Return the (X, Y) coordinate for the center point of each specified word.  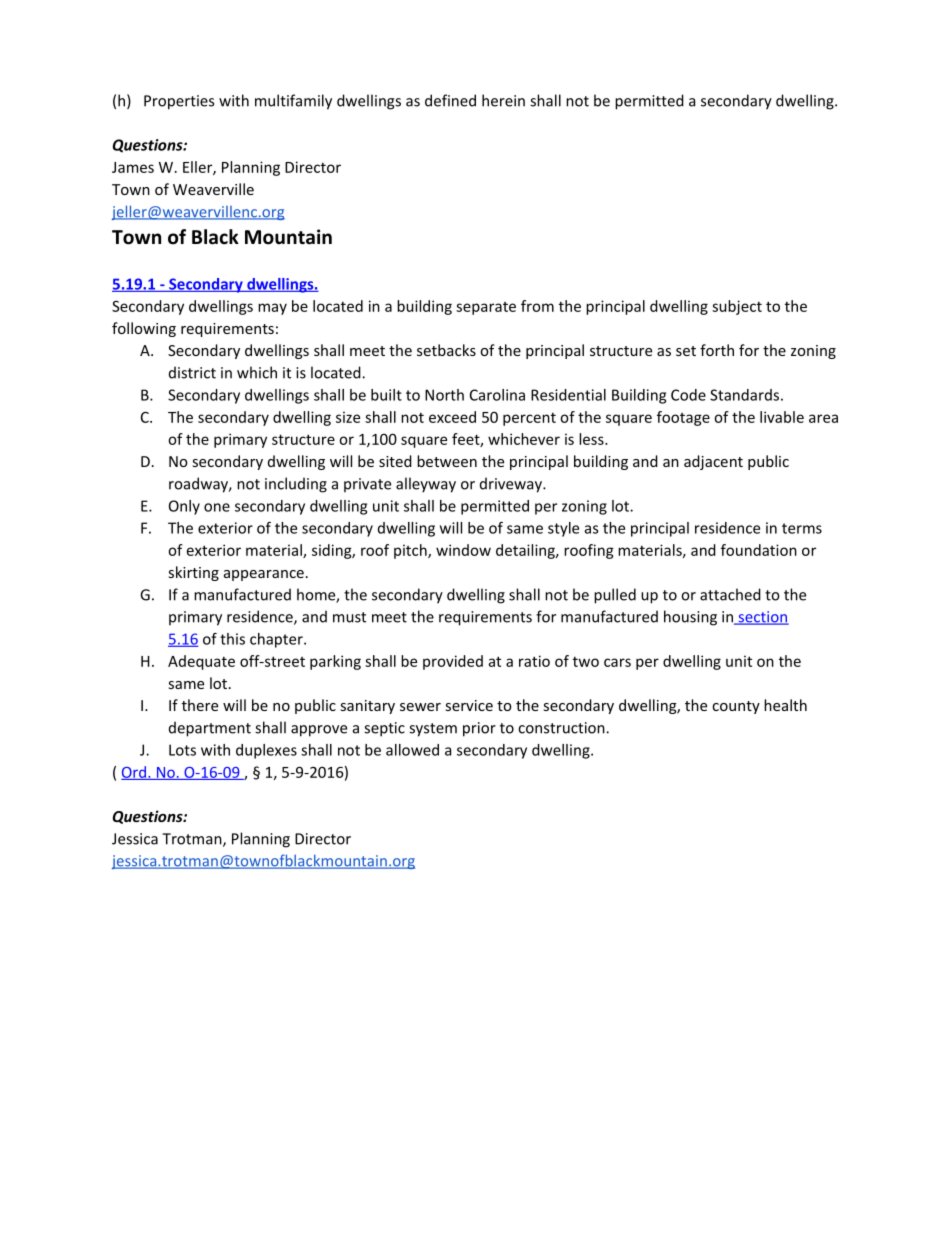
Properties (179, 102)
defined (450, 100)
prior (479, 729)
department (210, 729)
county (736, 707)
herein (503, 100)
